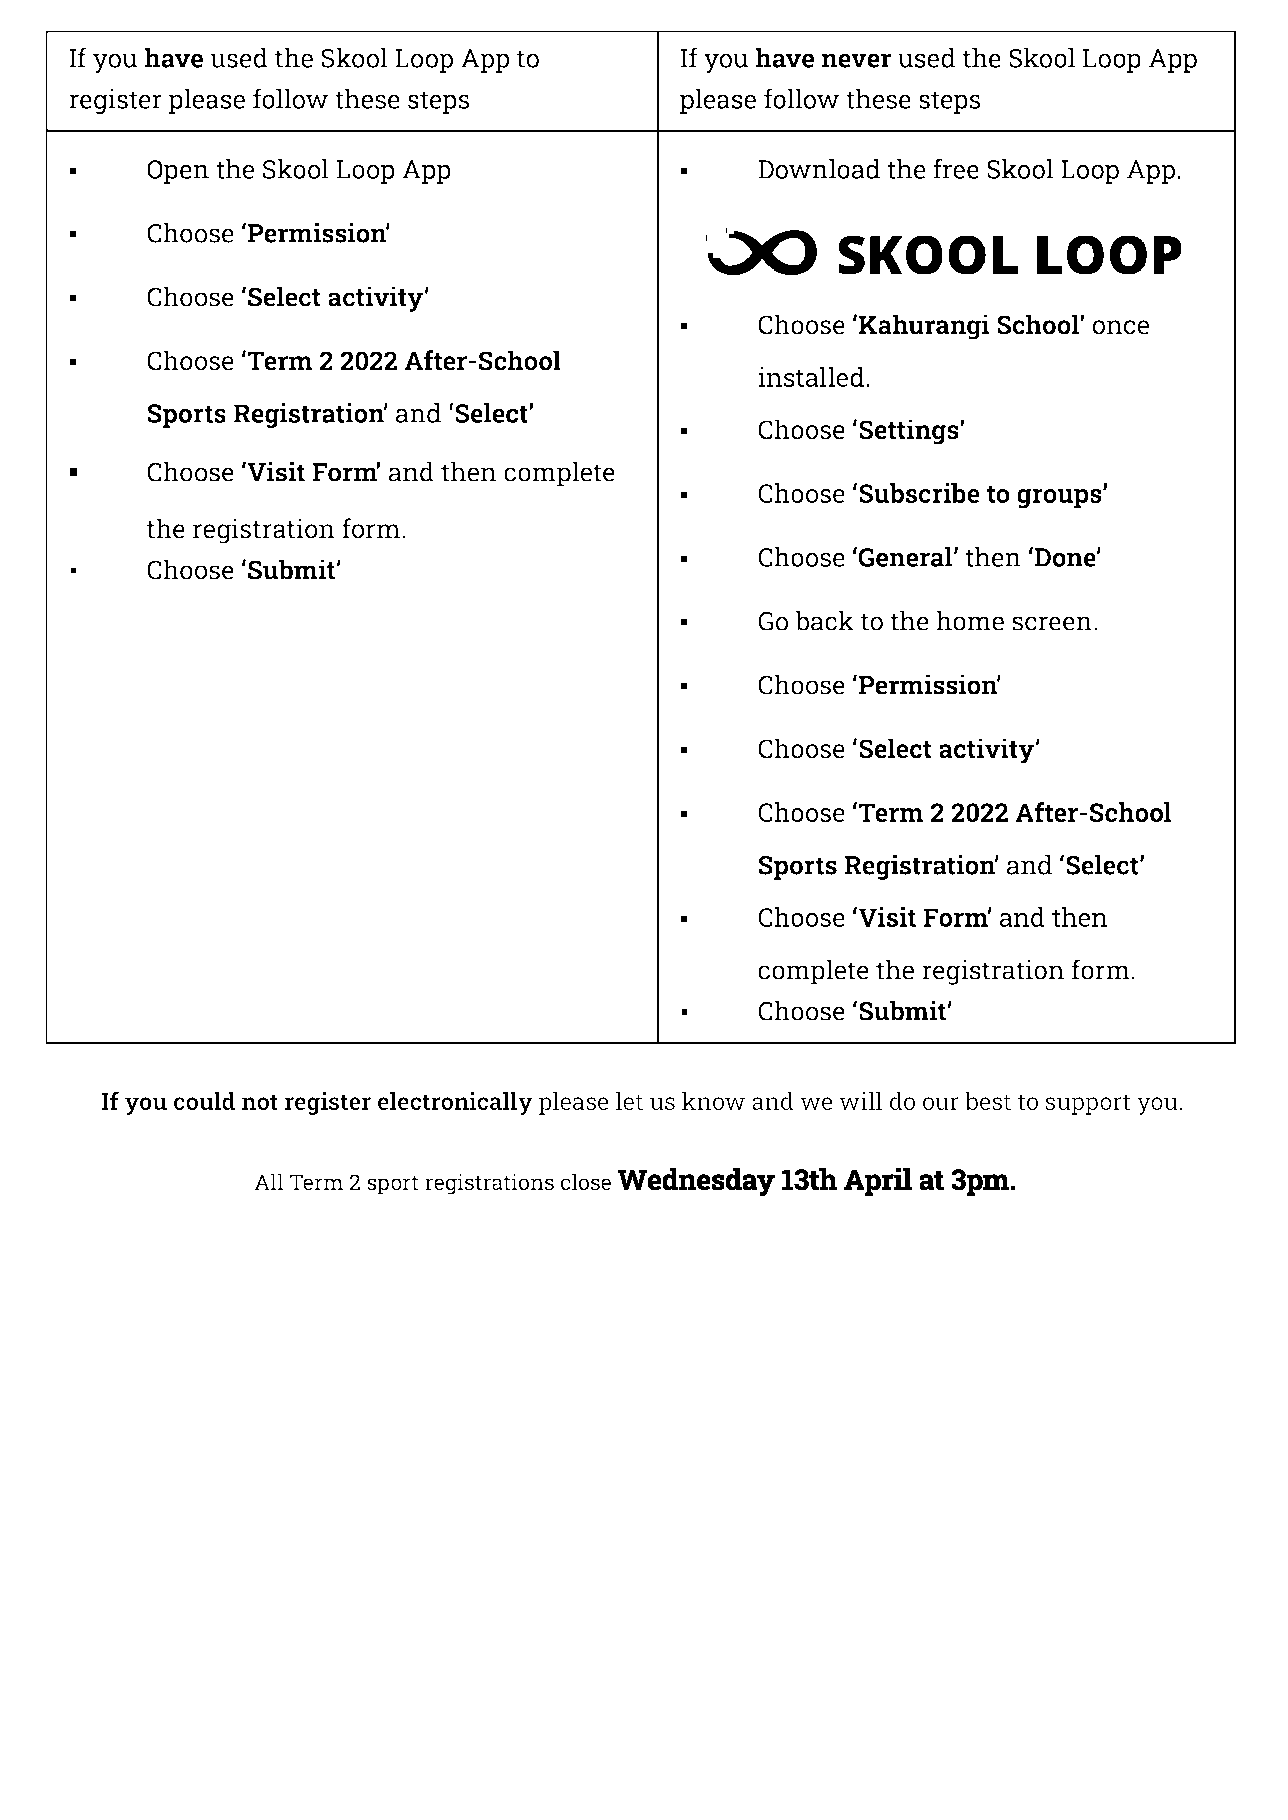 The height and width of the screenshot is (1820, 1288). What do you see at coordinates (178, 172) in the screenshot?
I see `Open` at bounding box center [178, 172].
